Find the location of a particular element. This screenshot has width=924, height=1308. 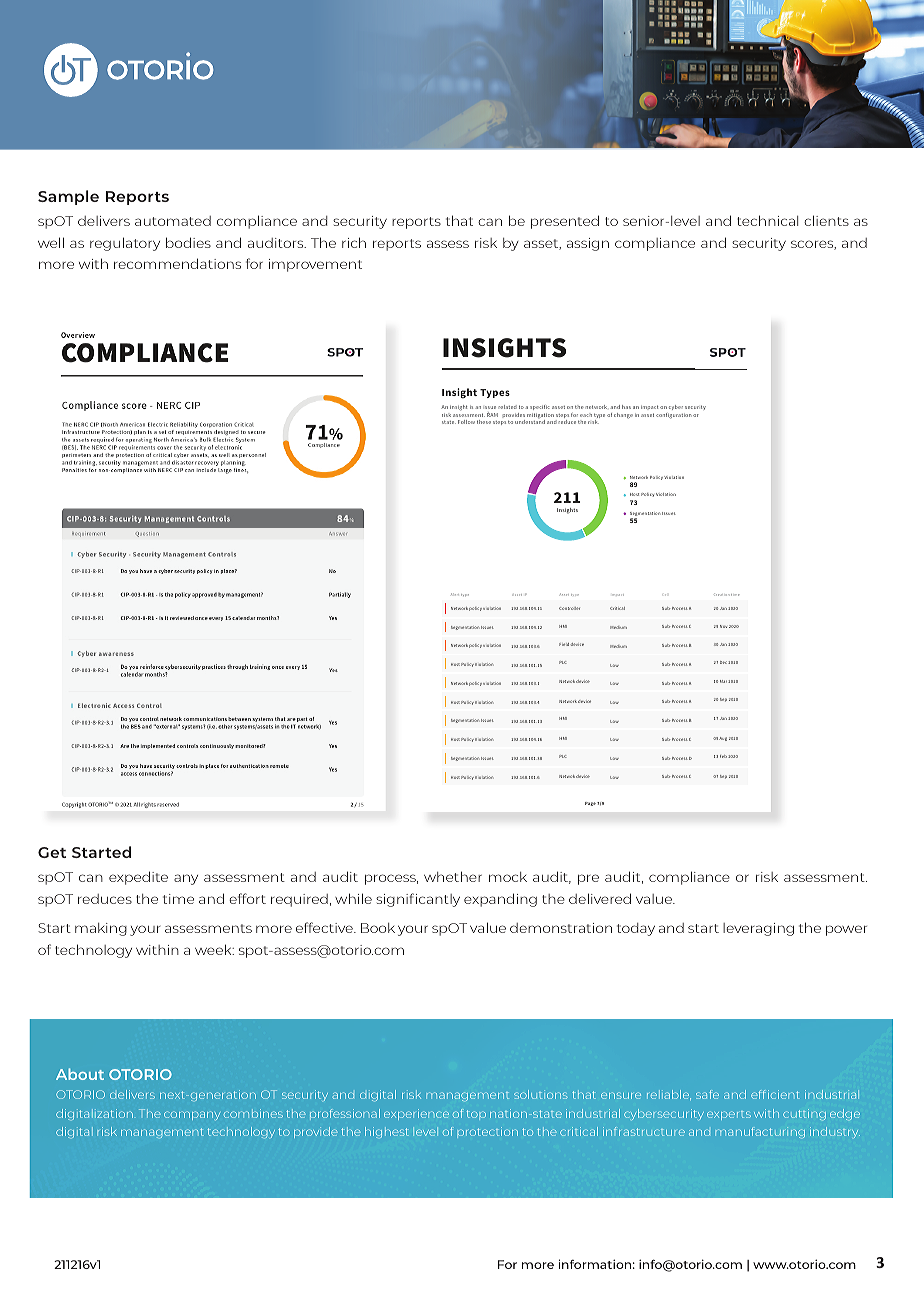

whether is located at coordinates (453, 876).
